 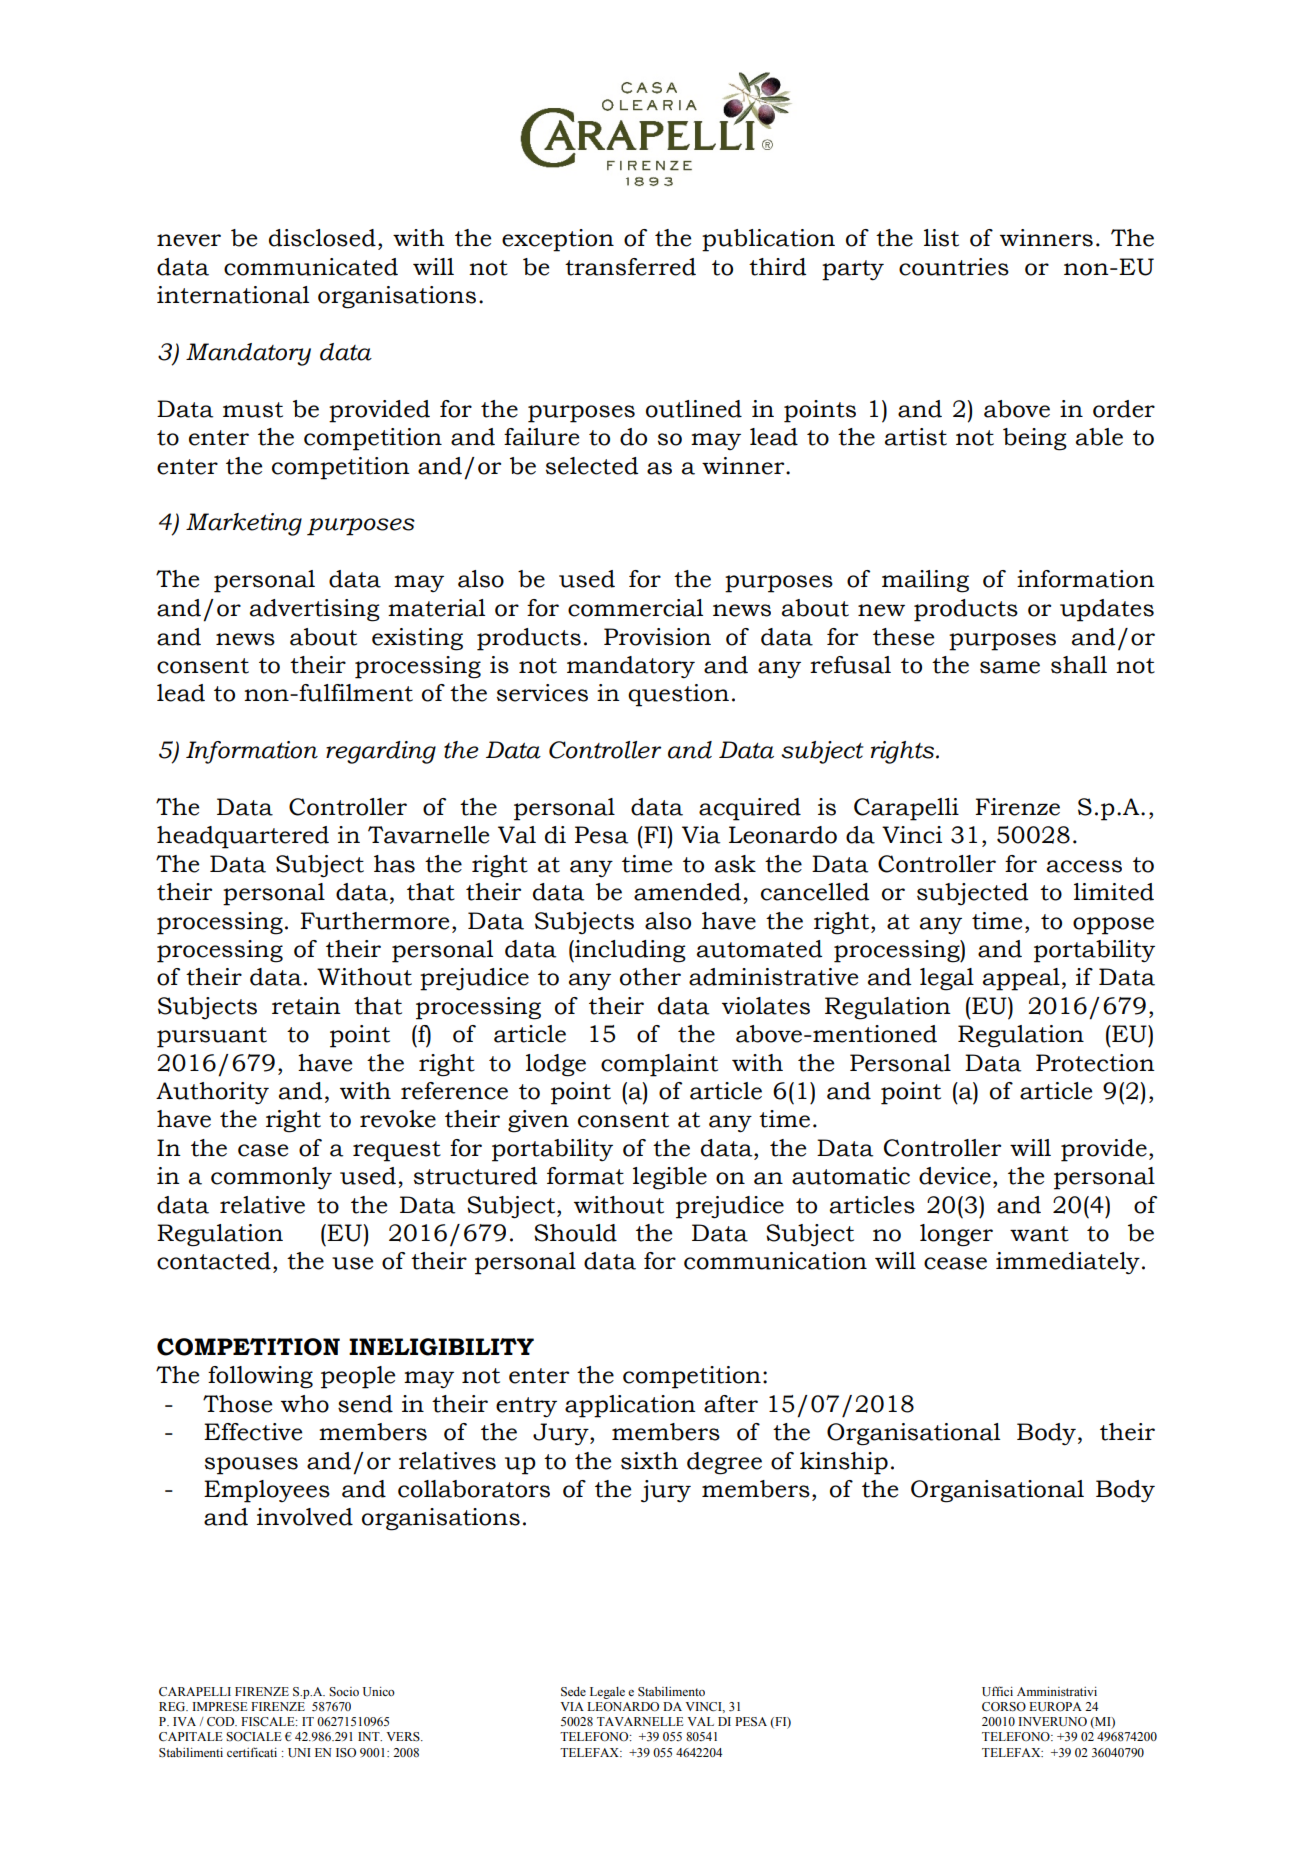 What do you see at coordinates (1039, 1234) in the page?
I see `want` at bounding box center [1039, 1234].
